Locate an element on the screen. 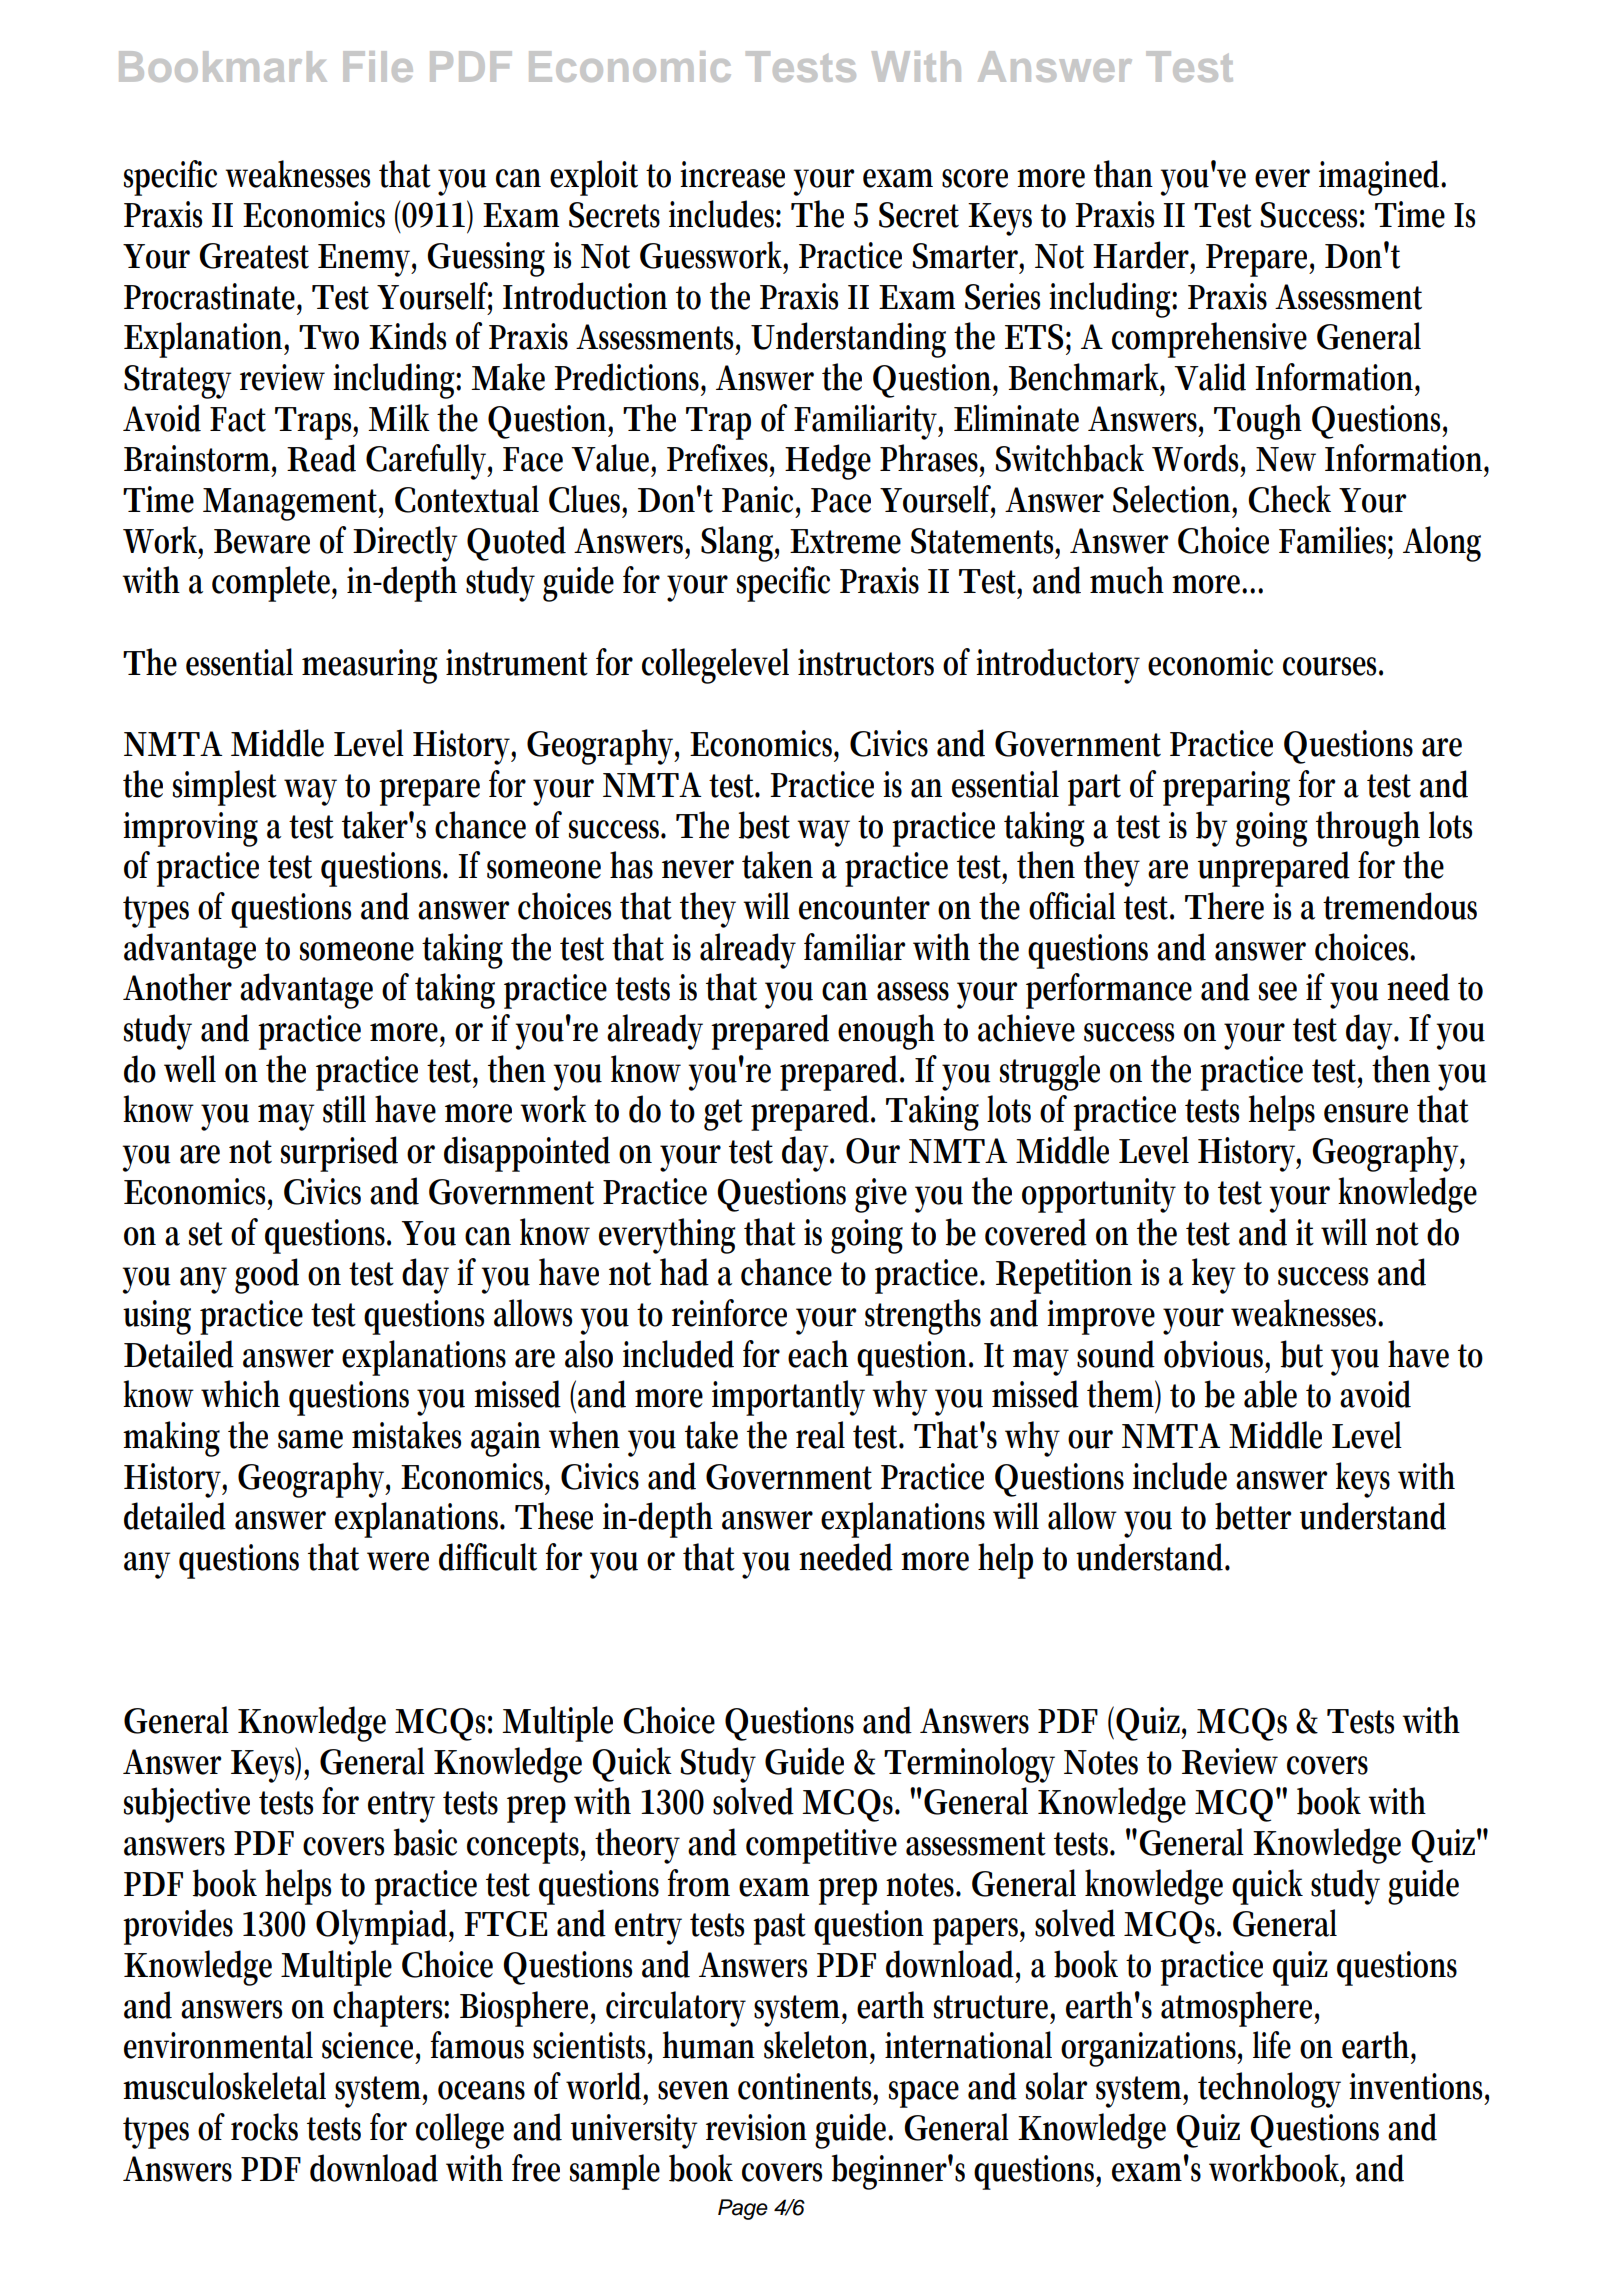  revision is located at coordinates (756, 2127).
